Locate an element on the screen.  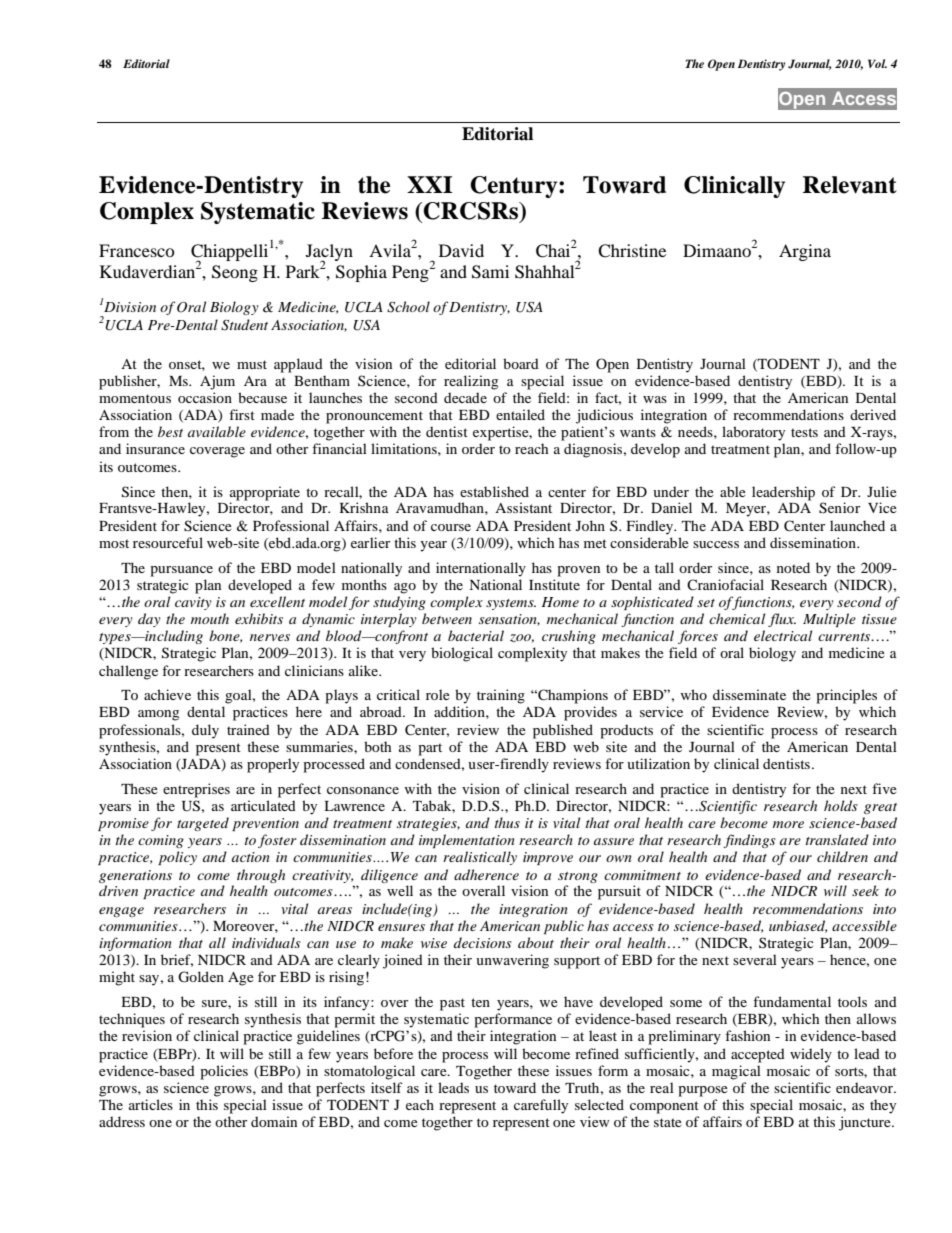
duly is located at coordinates (205, 731).
